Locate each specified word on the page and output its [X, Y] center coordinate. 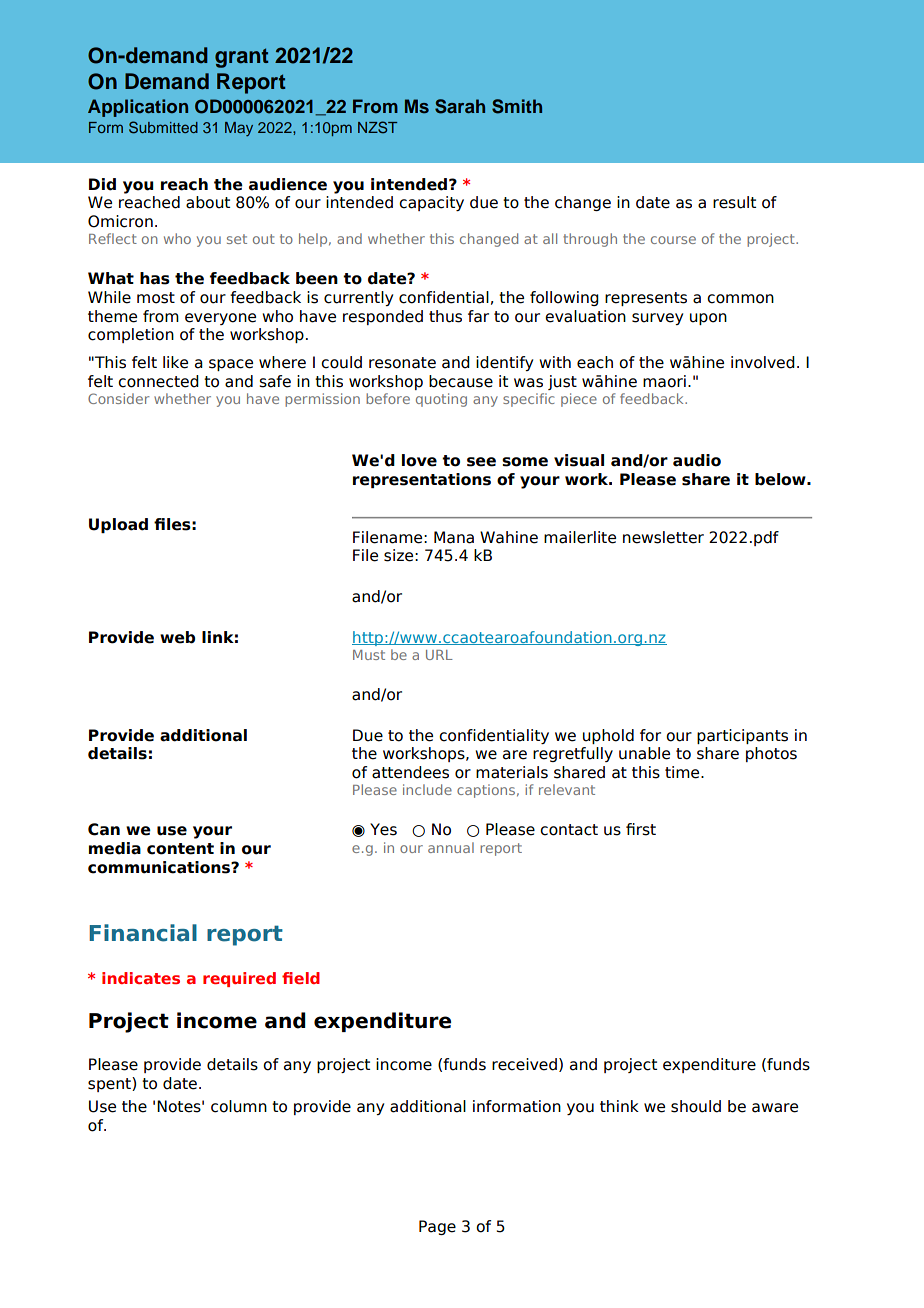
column [239, 1106]
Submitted [163, 127]
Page [437, 1227]
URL [439, 655]
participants [742, 736]
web [177, 637]
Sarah [460, 106]
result [734, 202]
